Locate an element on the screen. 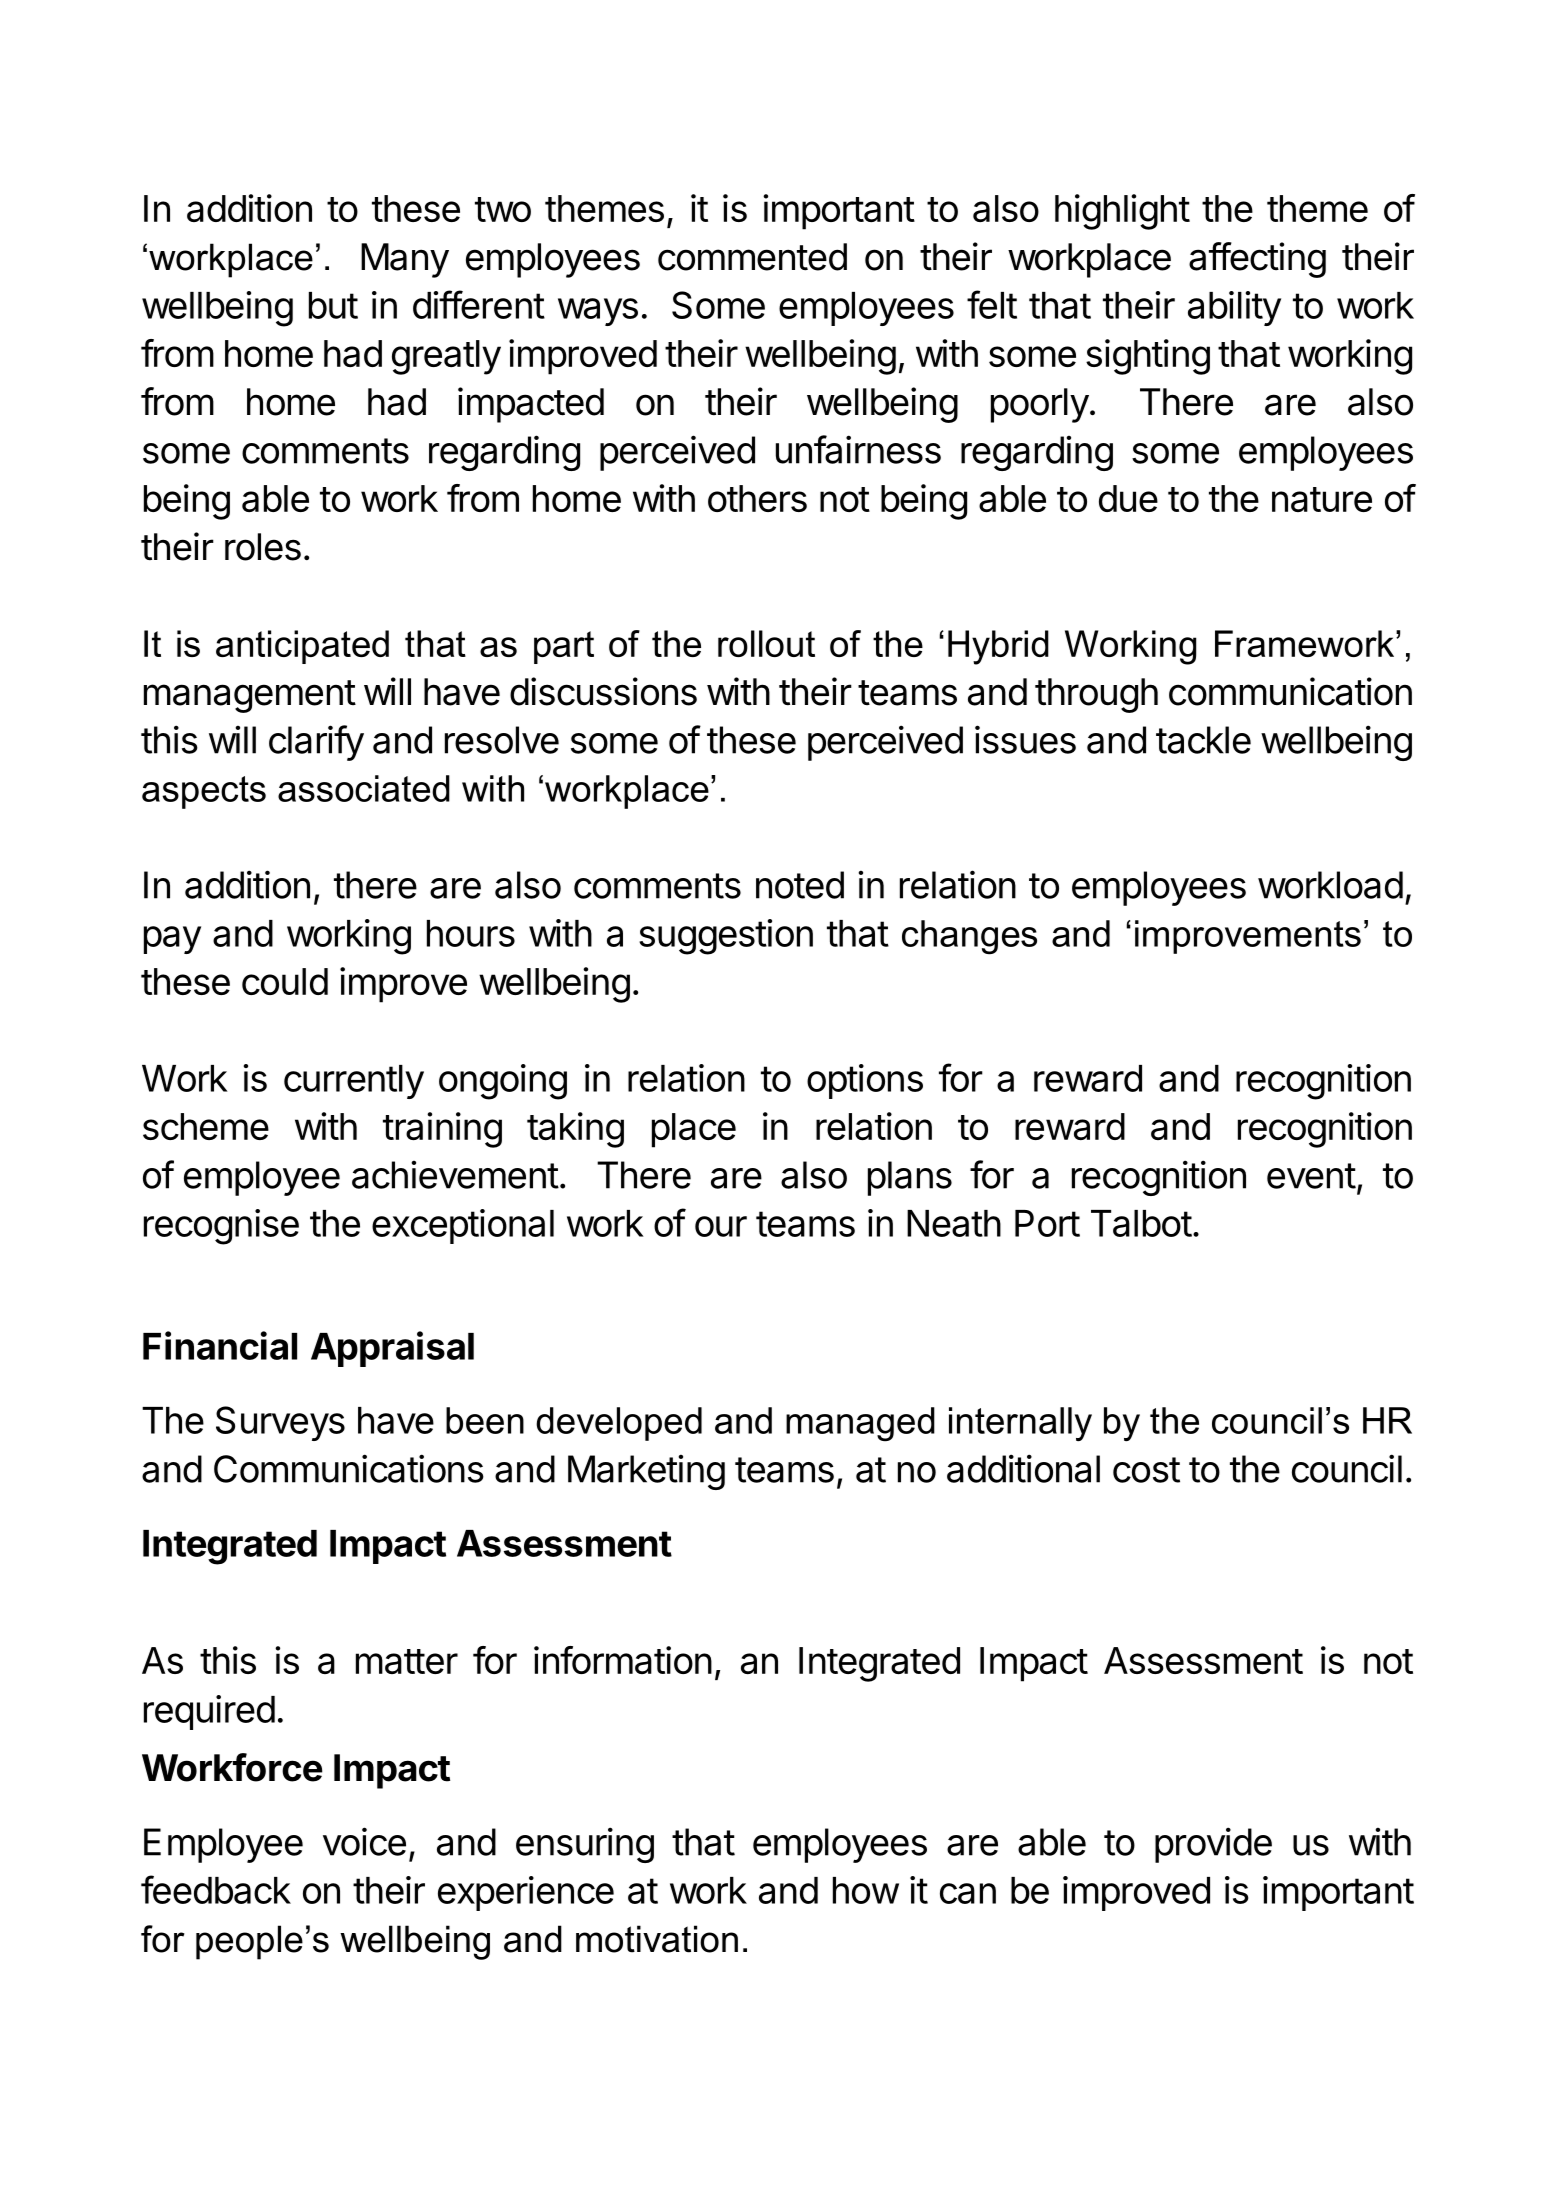 The image size is (1554, 2197). but is located at coordinates (333, 305).
